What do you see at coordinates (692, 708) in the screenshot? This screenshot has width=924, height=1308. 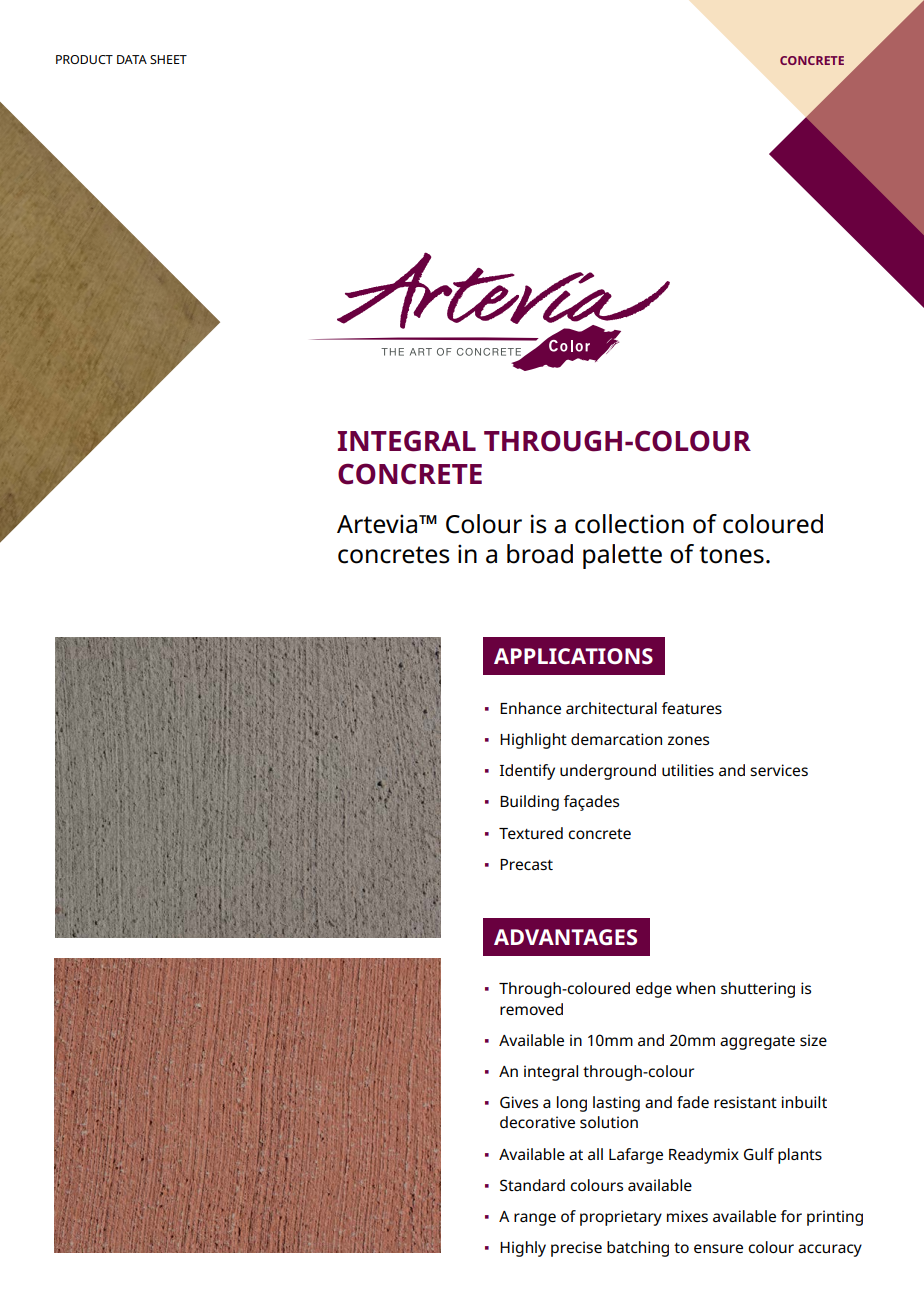 I see `features` at bounding box center [692, 708].
